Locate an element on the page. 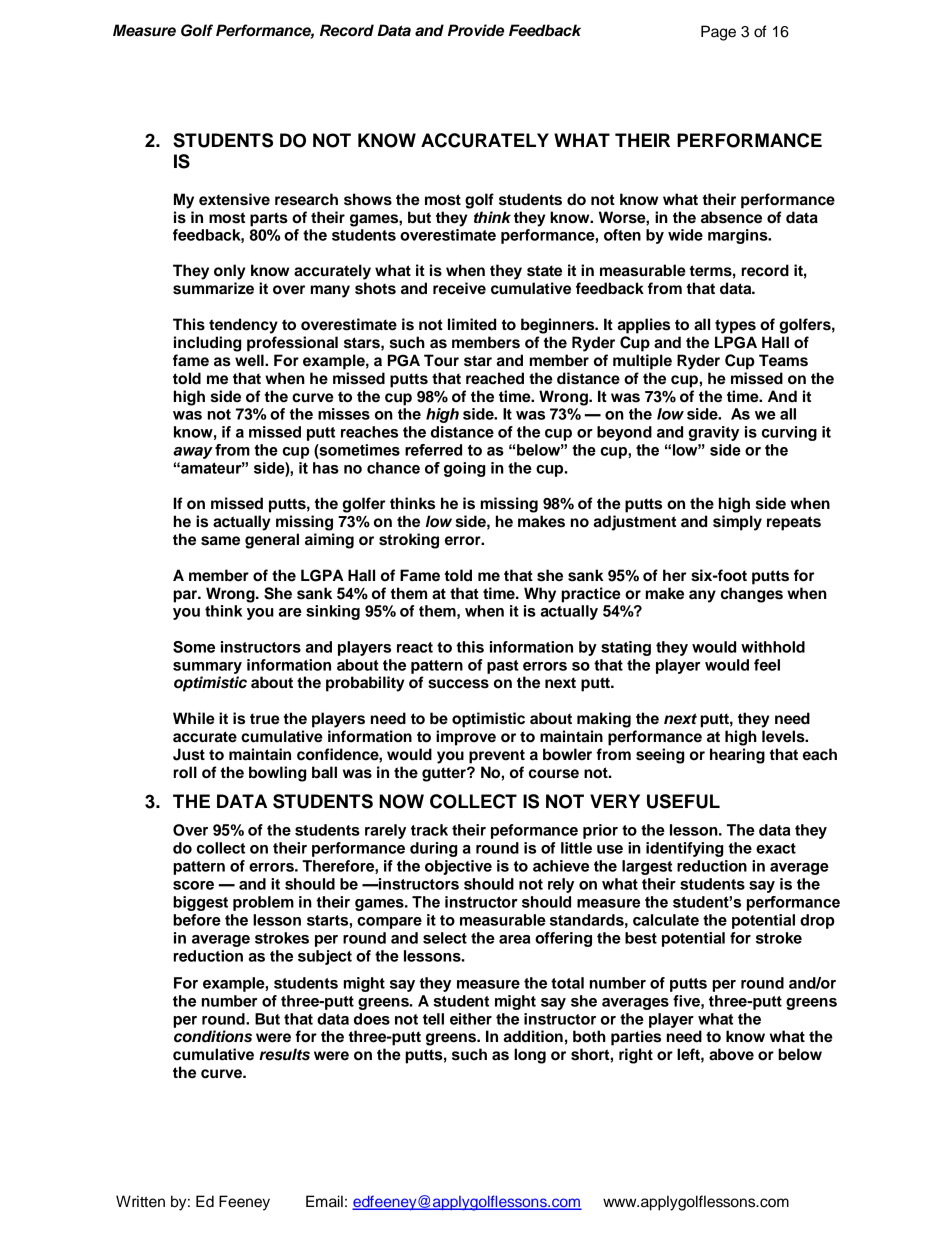 The image size is (952, 1233). above is located at coordinates (731, 1054).
